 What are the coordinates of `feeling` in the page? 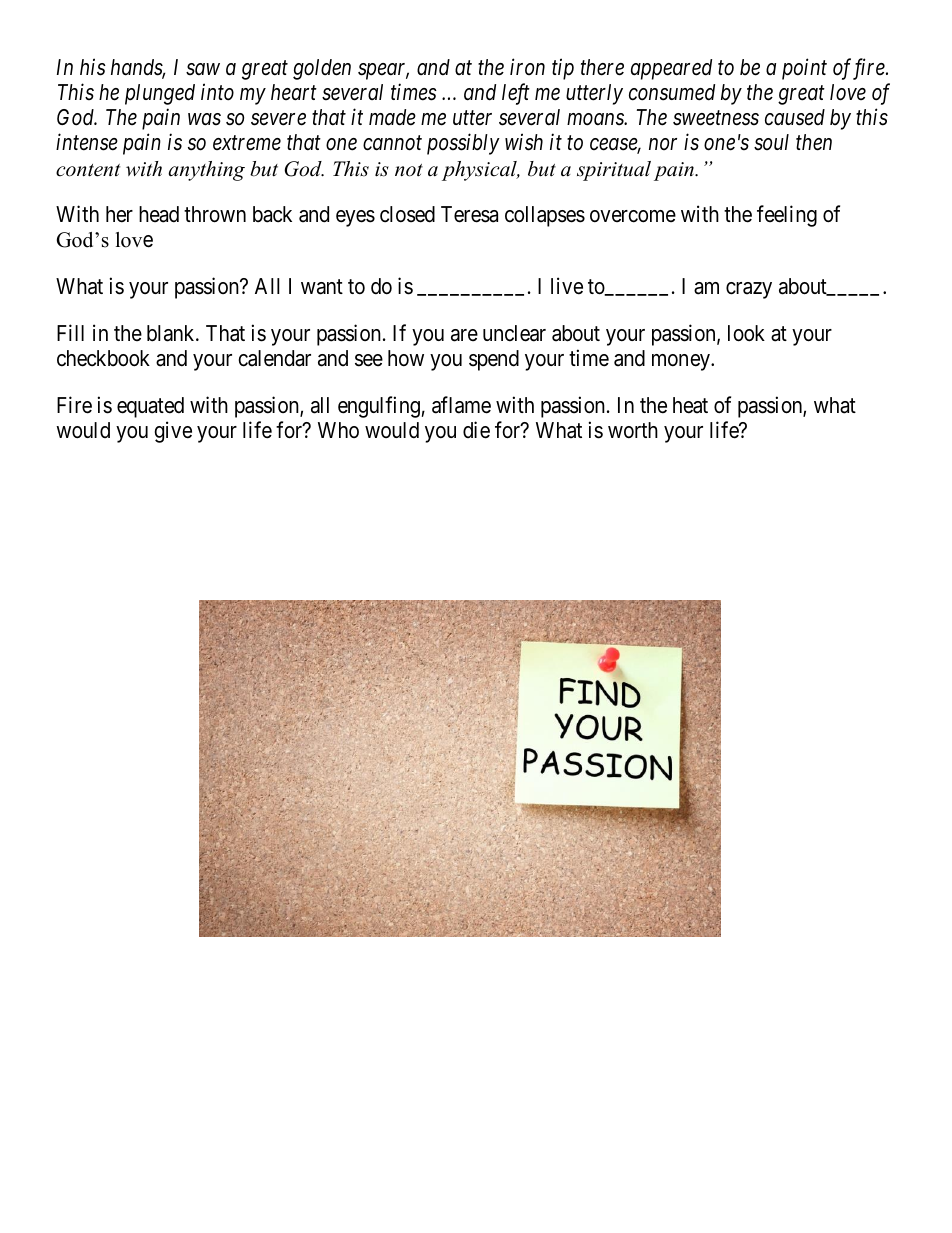 It's located at (787, 216).
